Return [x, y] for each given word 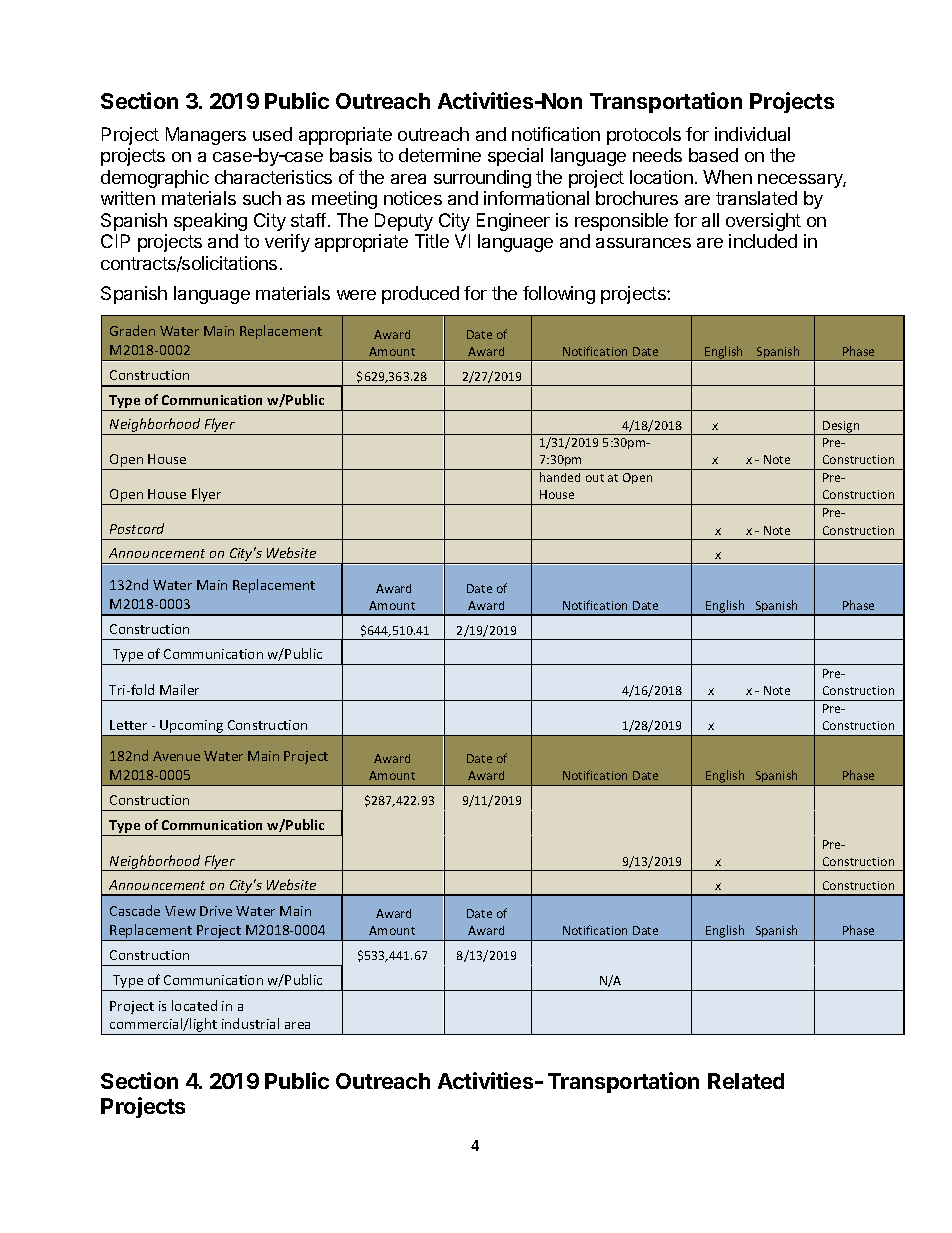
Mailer [179, 689]
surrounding [482, 179]
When [727, 177]
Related [746, 1081]
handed [560, 477]
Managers [206, 136]
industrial [250, 1023]
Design [841, 428]
